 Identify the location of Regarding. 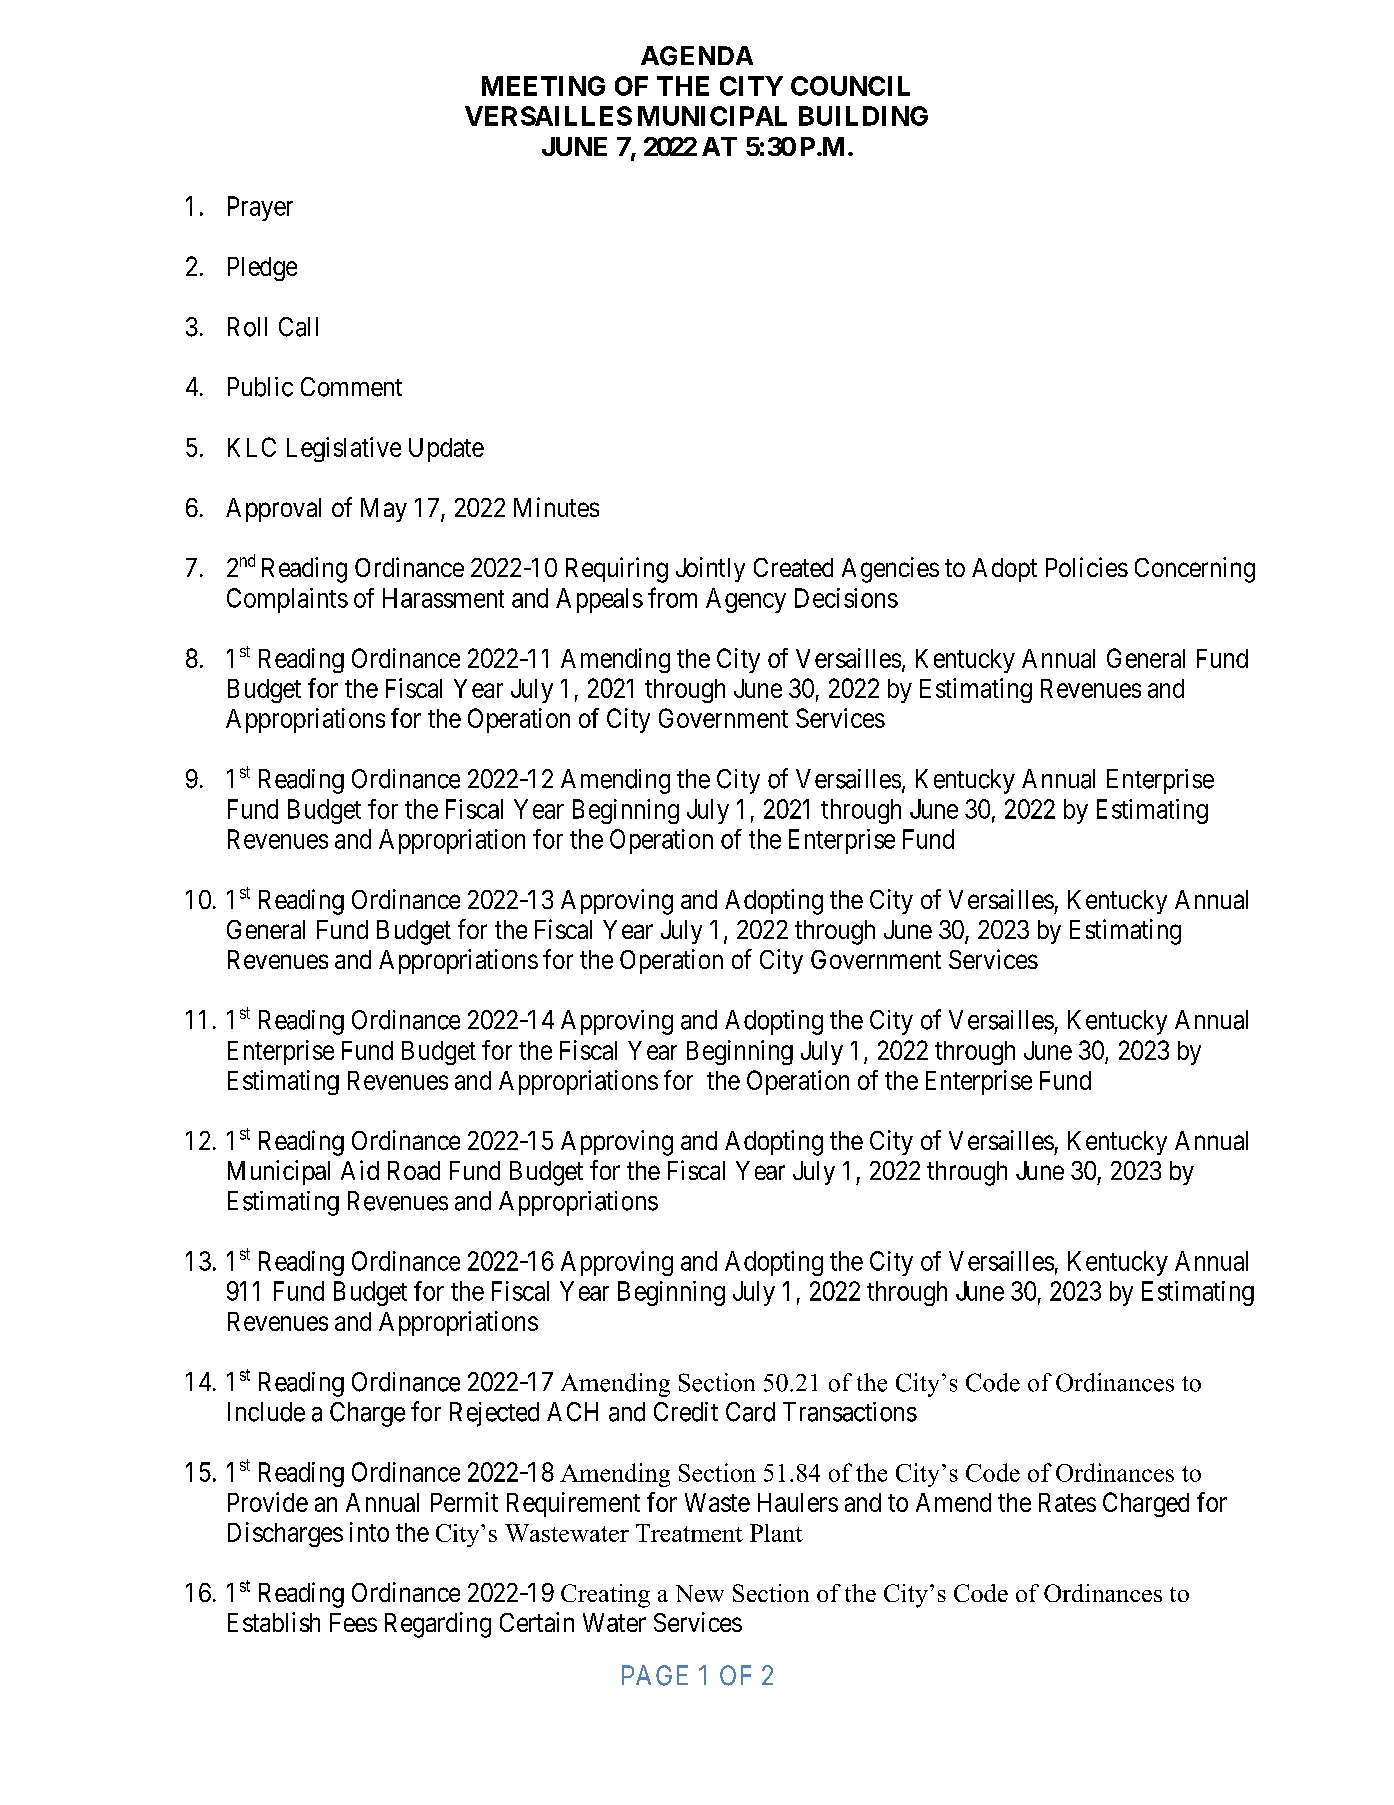
(438, 1625).
